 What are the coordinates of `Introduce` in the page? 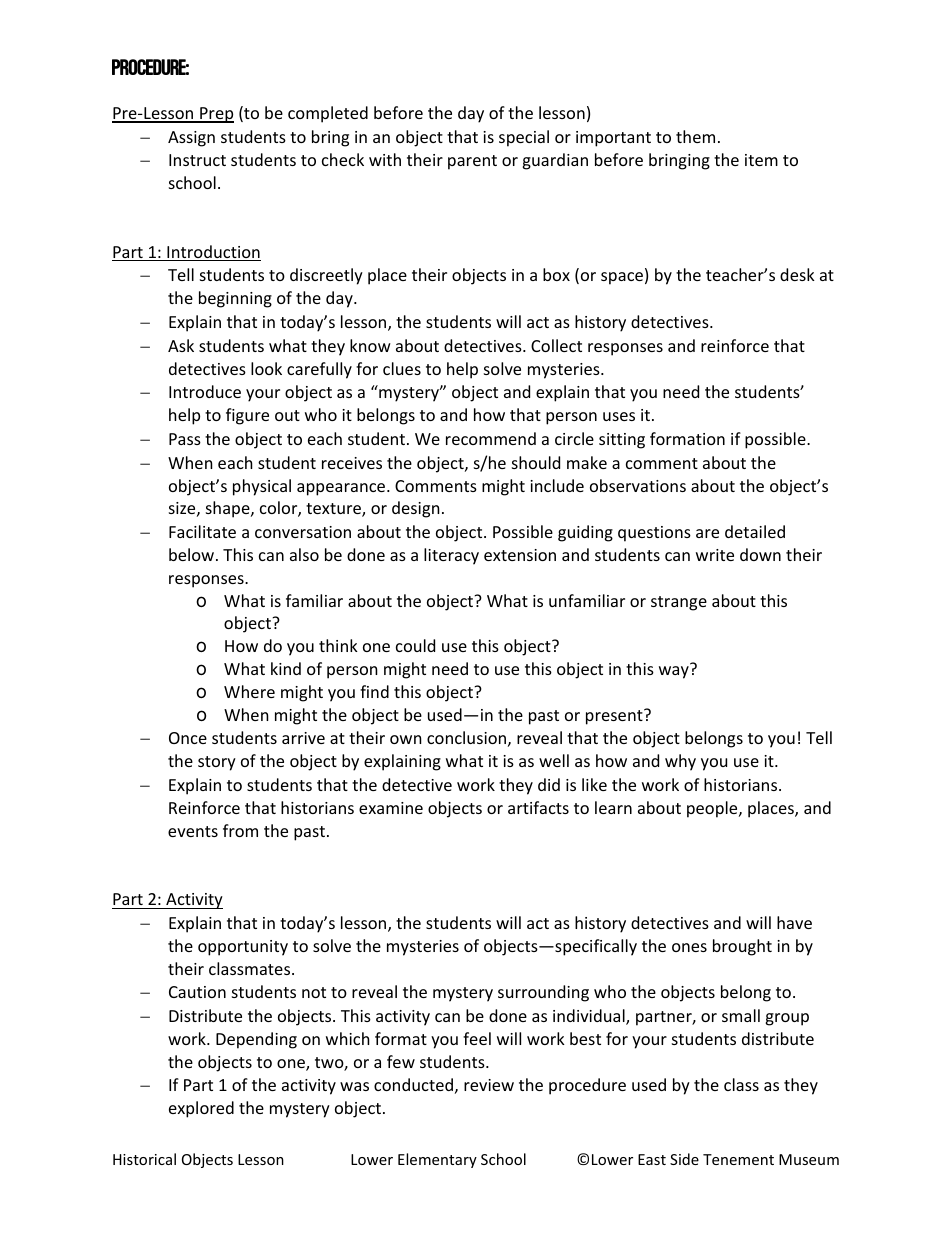 It's located at (205, 391).
